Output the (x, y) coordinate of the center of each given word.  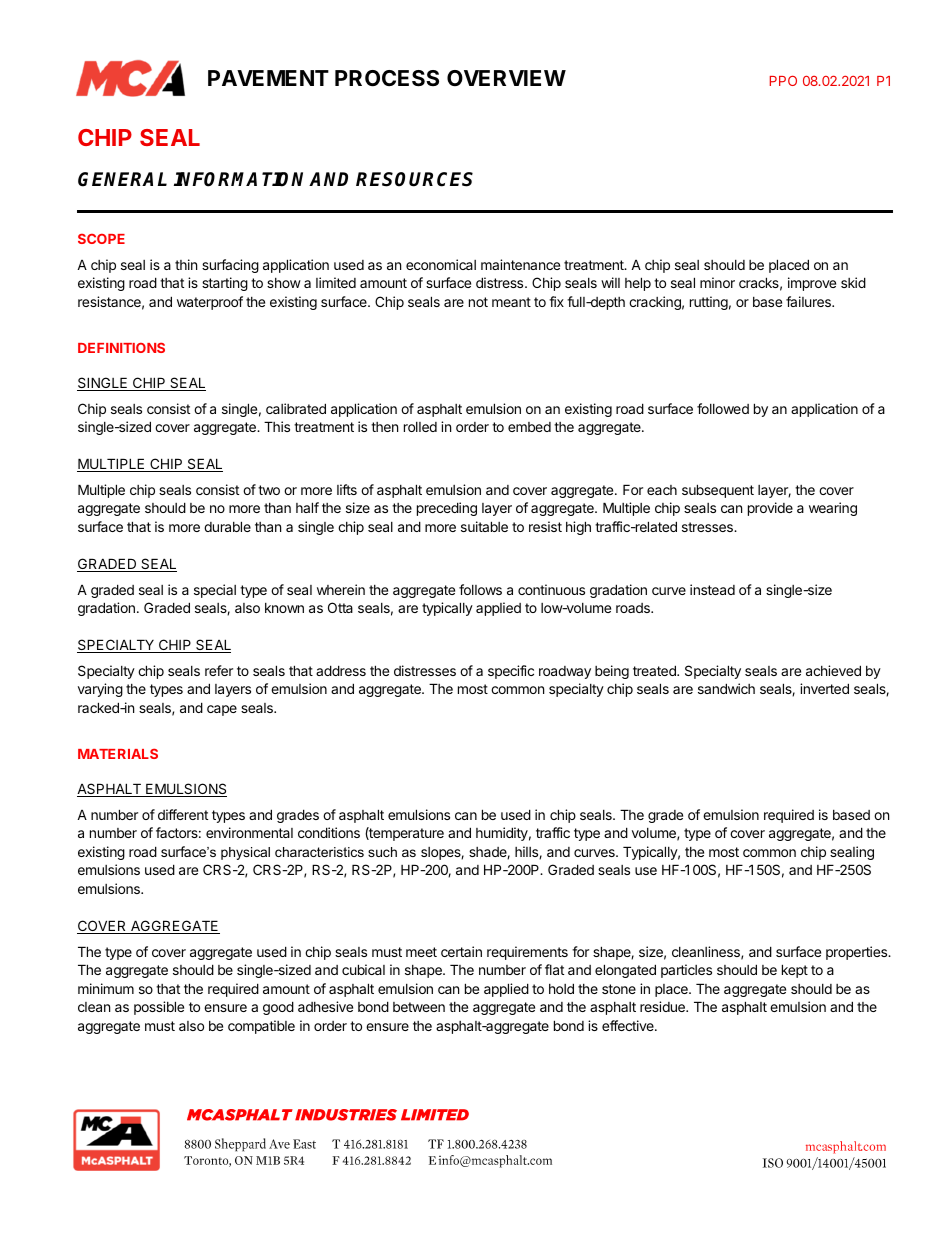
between (419, 1007)
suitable (484, 526)
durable (227, 526)
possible (159, 1008)
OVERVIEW (506, 78)
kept (795, 971)
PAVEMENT (268, 78)
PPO (783, 80)
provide (770, 509)
